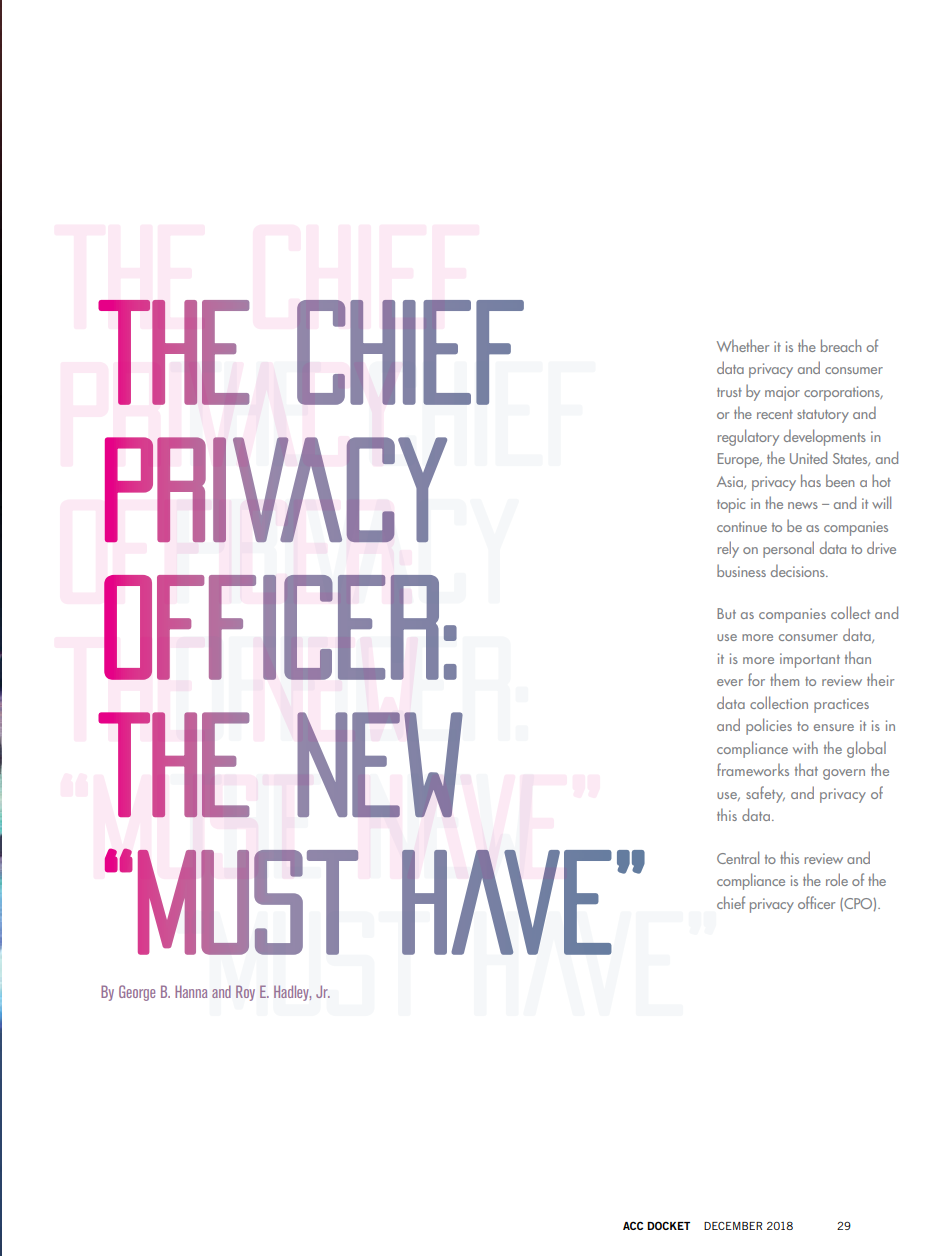  Describe the element at coordinates (729, 392) in the image. I see `trust` at that location.
